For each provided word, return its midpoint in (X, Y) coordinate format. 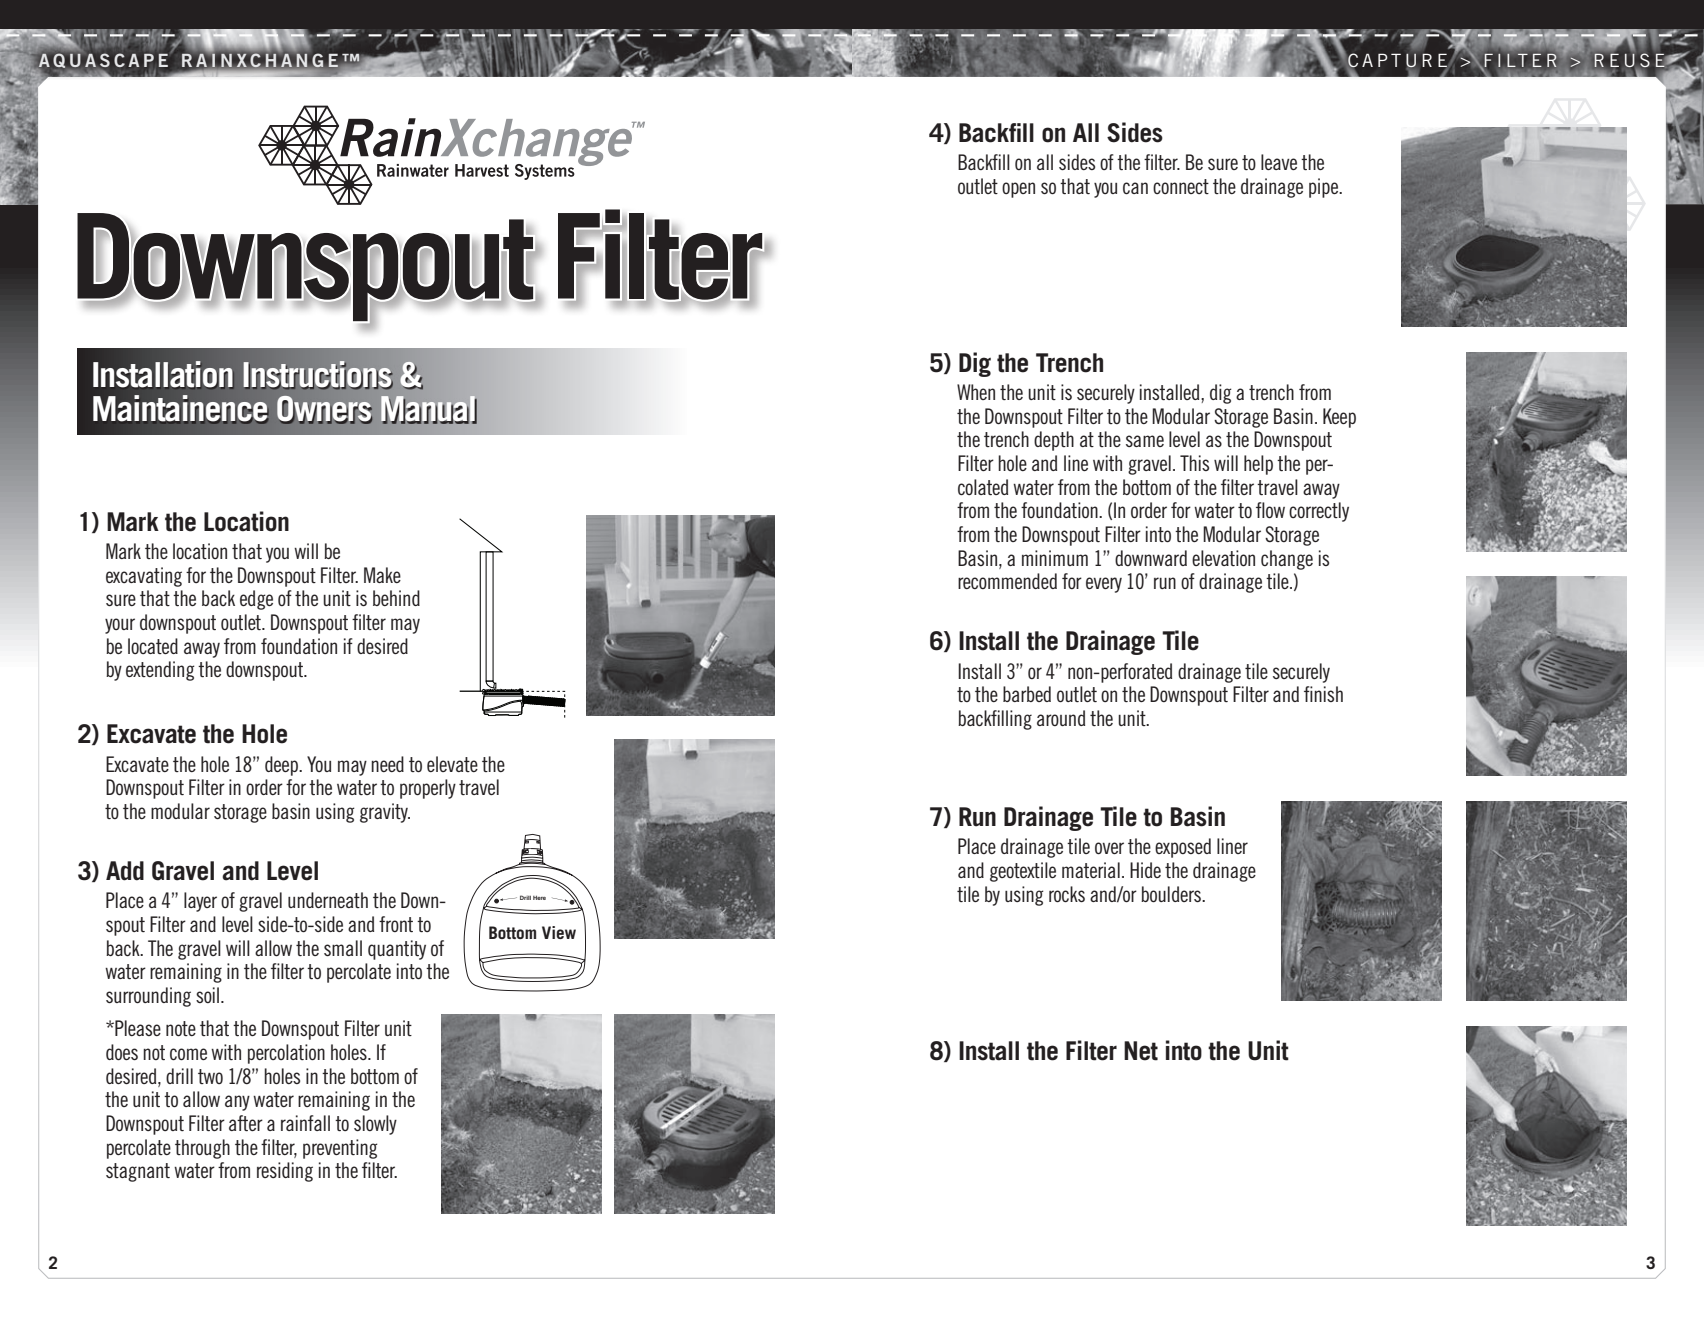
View (559, 932)
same (1145, 441)
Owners (324, 410)
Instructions (318, 375)
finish (1323, 694)
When (976, 392)
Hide (1145, 870)
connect (1181, 186)
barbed (1027, 694)
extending (160, 671)
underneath (328, 900)
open (1018, 190)
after (246, 1123)
